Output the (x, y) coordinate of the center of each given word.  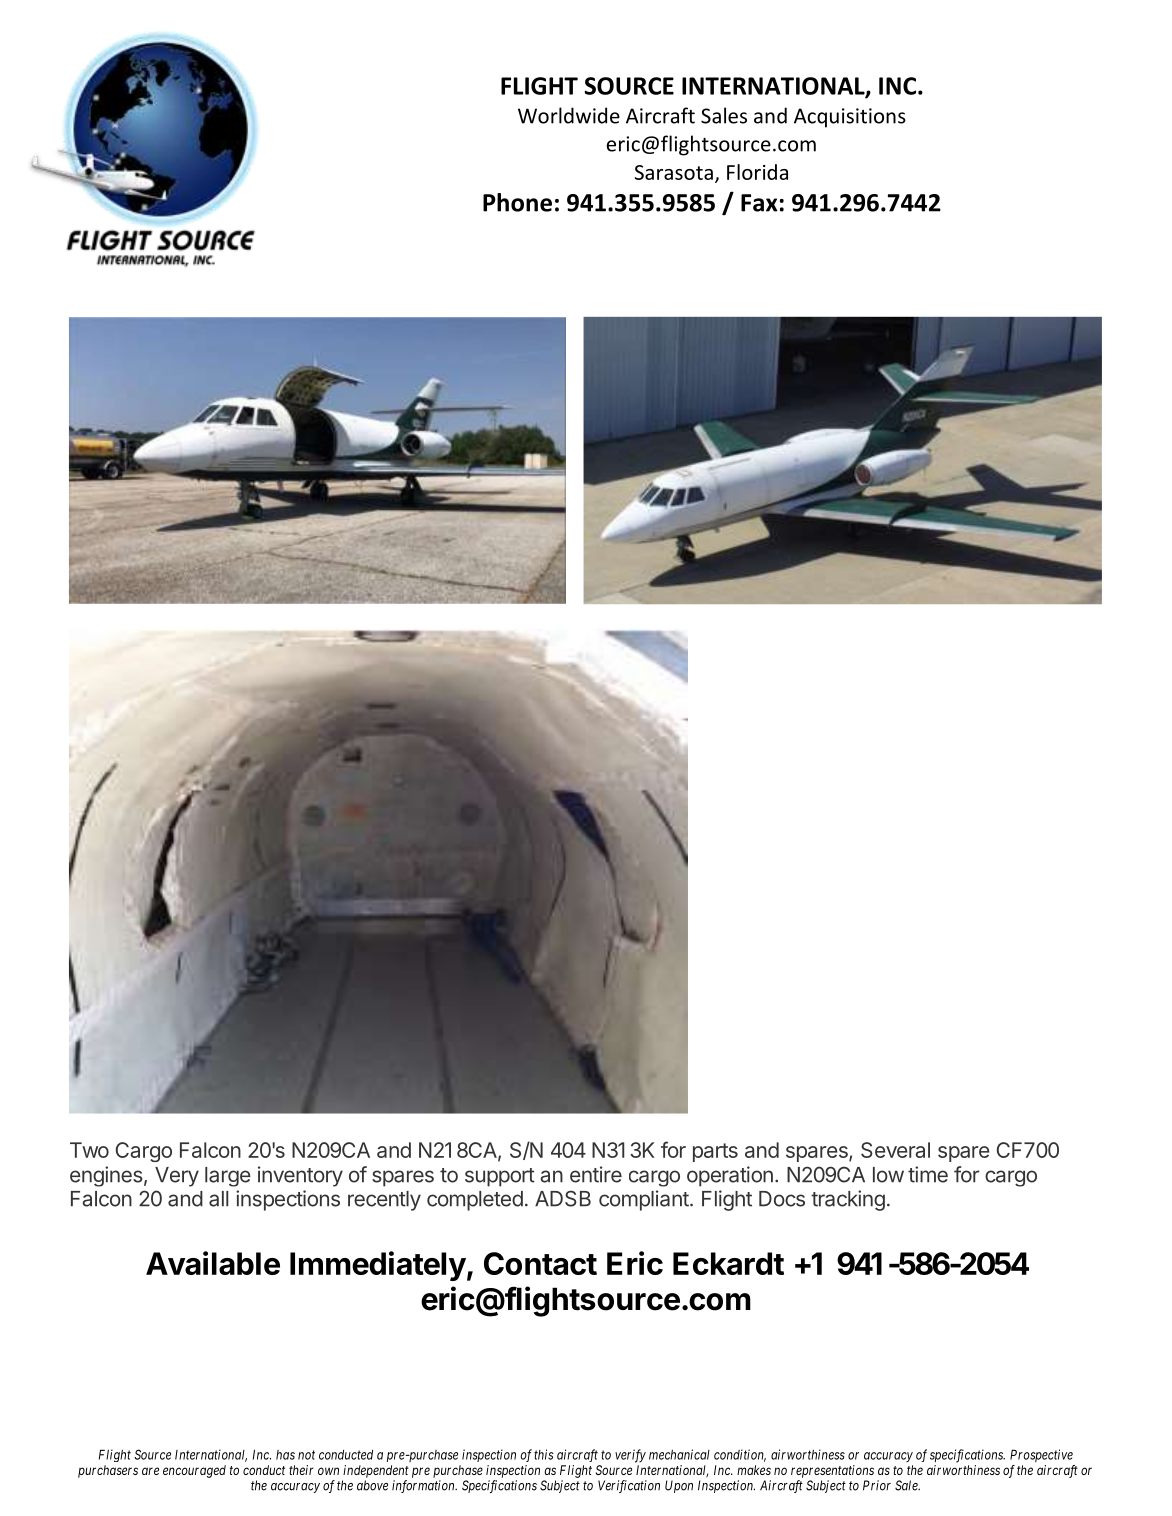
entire (596, 1174)
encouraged (194, 1471)
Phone (517, 202)
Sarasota (674, 172)
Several (895, 1150)
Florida (757, 172)
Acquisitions (850, 118)
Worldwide (569, 115)
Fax (759, 203)
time (928, 1174)
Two (89, 1150)
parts (715, 1152)
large (228, 1177)
